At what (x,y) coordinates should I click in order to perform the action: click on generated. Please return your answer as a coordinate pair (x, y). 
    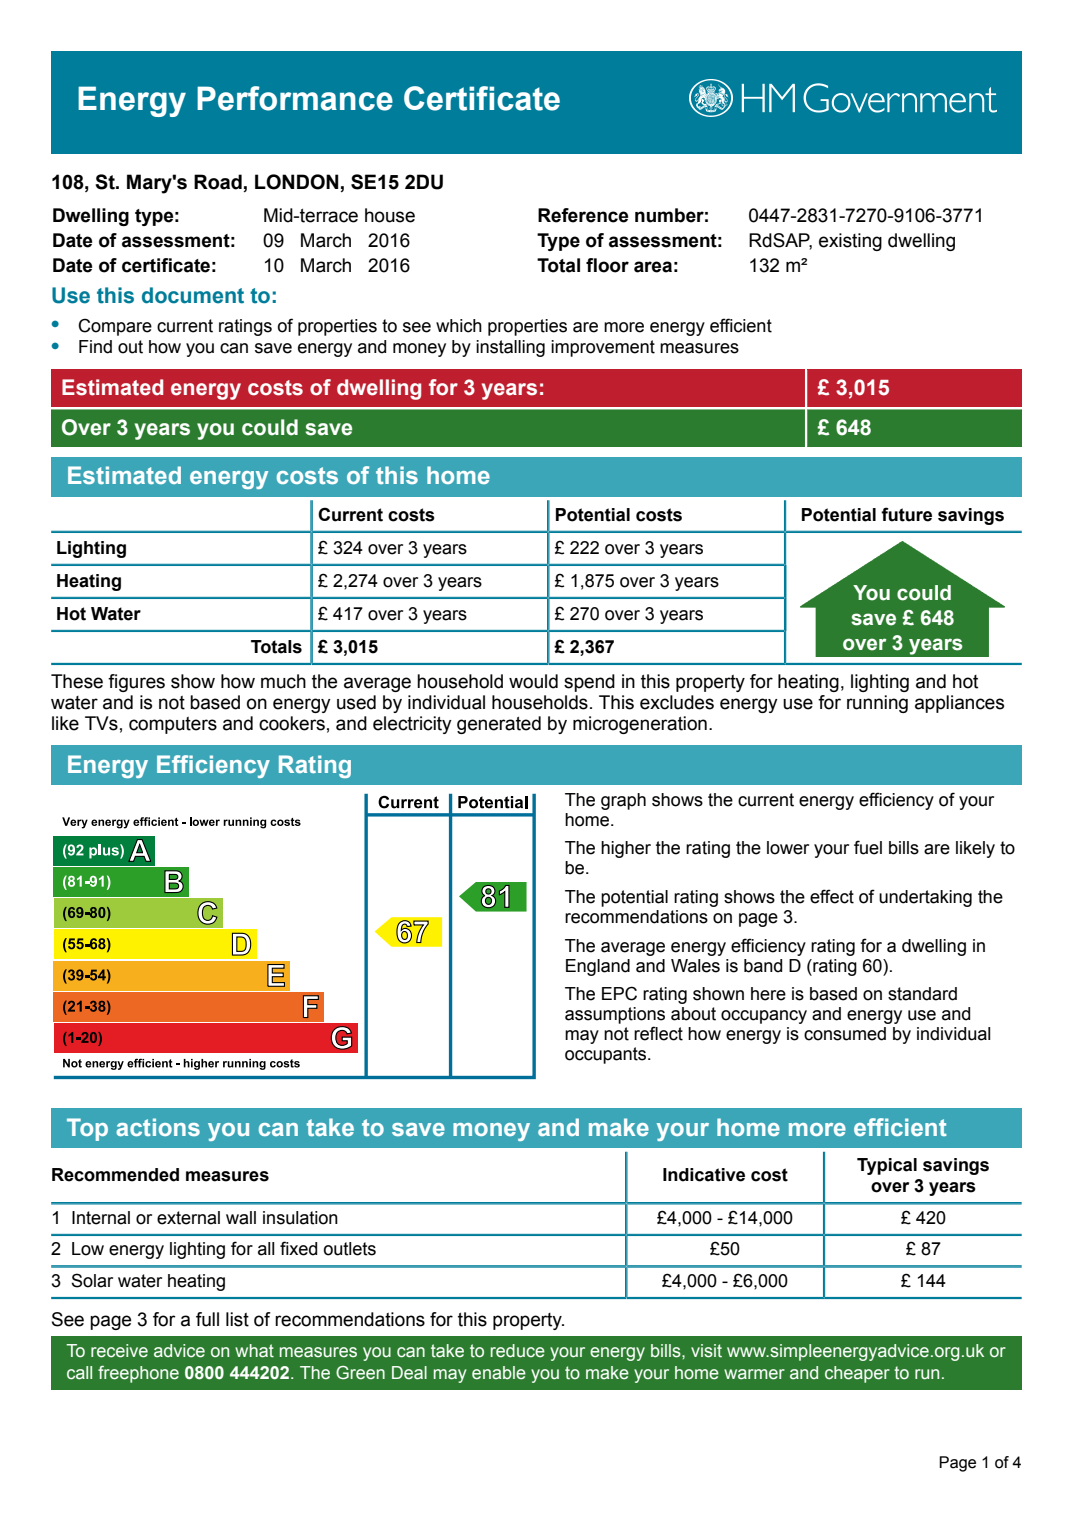
    Looking at the image, I should click on (499, 725).
